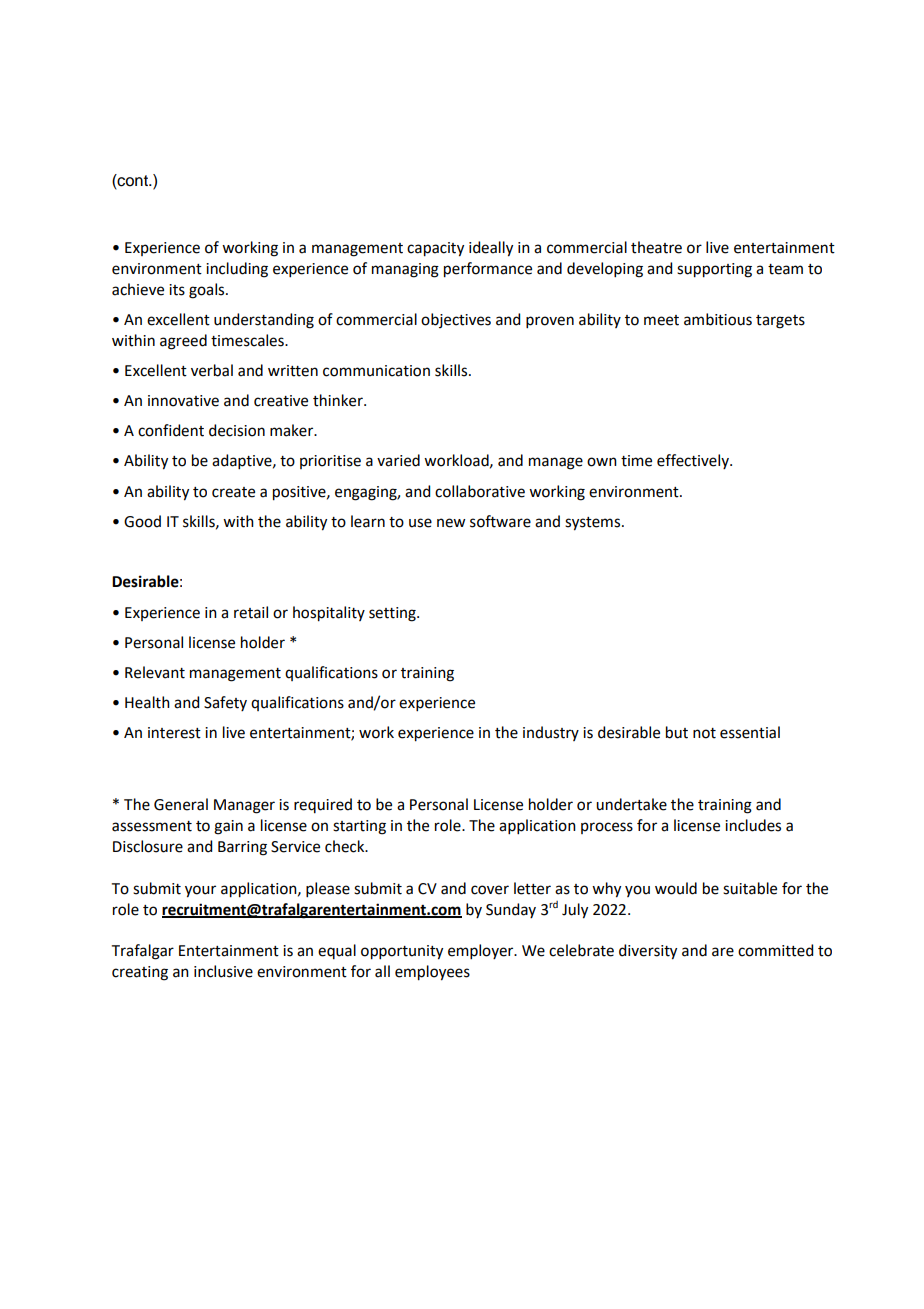 The height and width of the screenshot is (1309, 924). I want to click on systems, so click(594, 524).
